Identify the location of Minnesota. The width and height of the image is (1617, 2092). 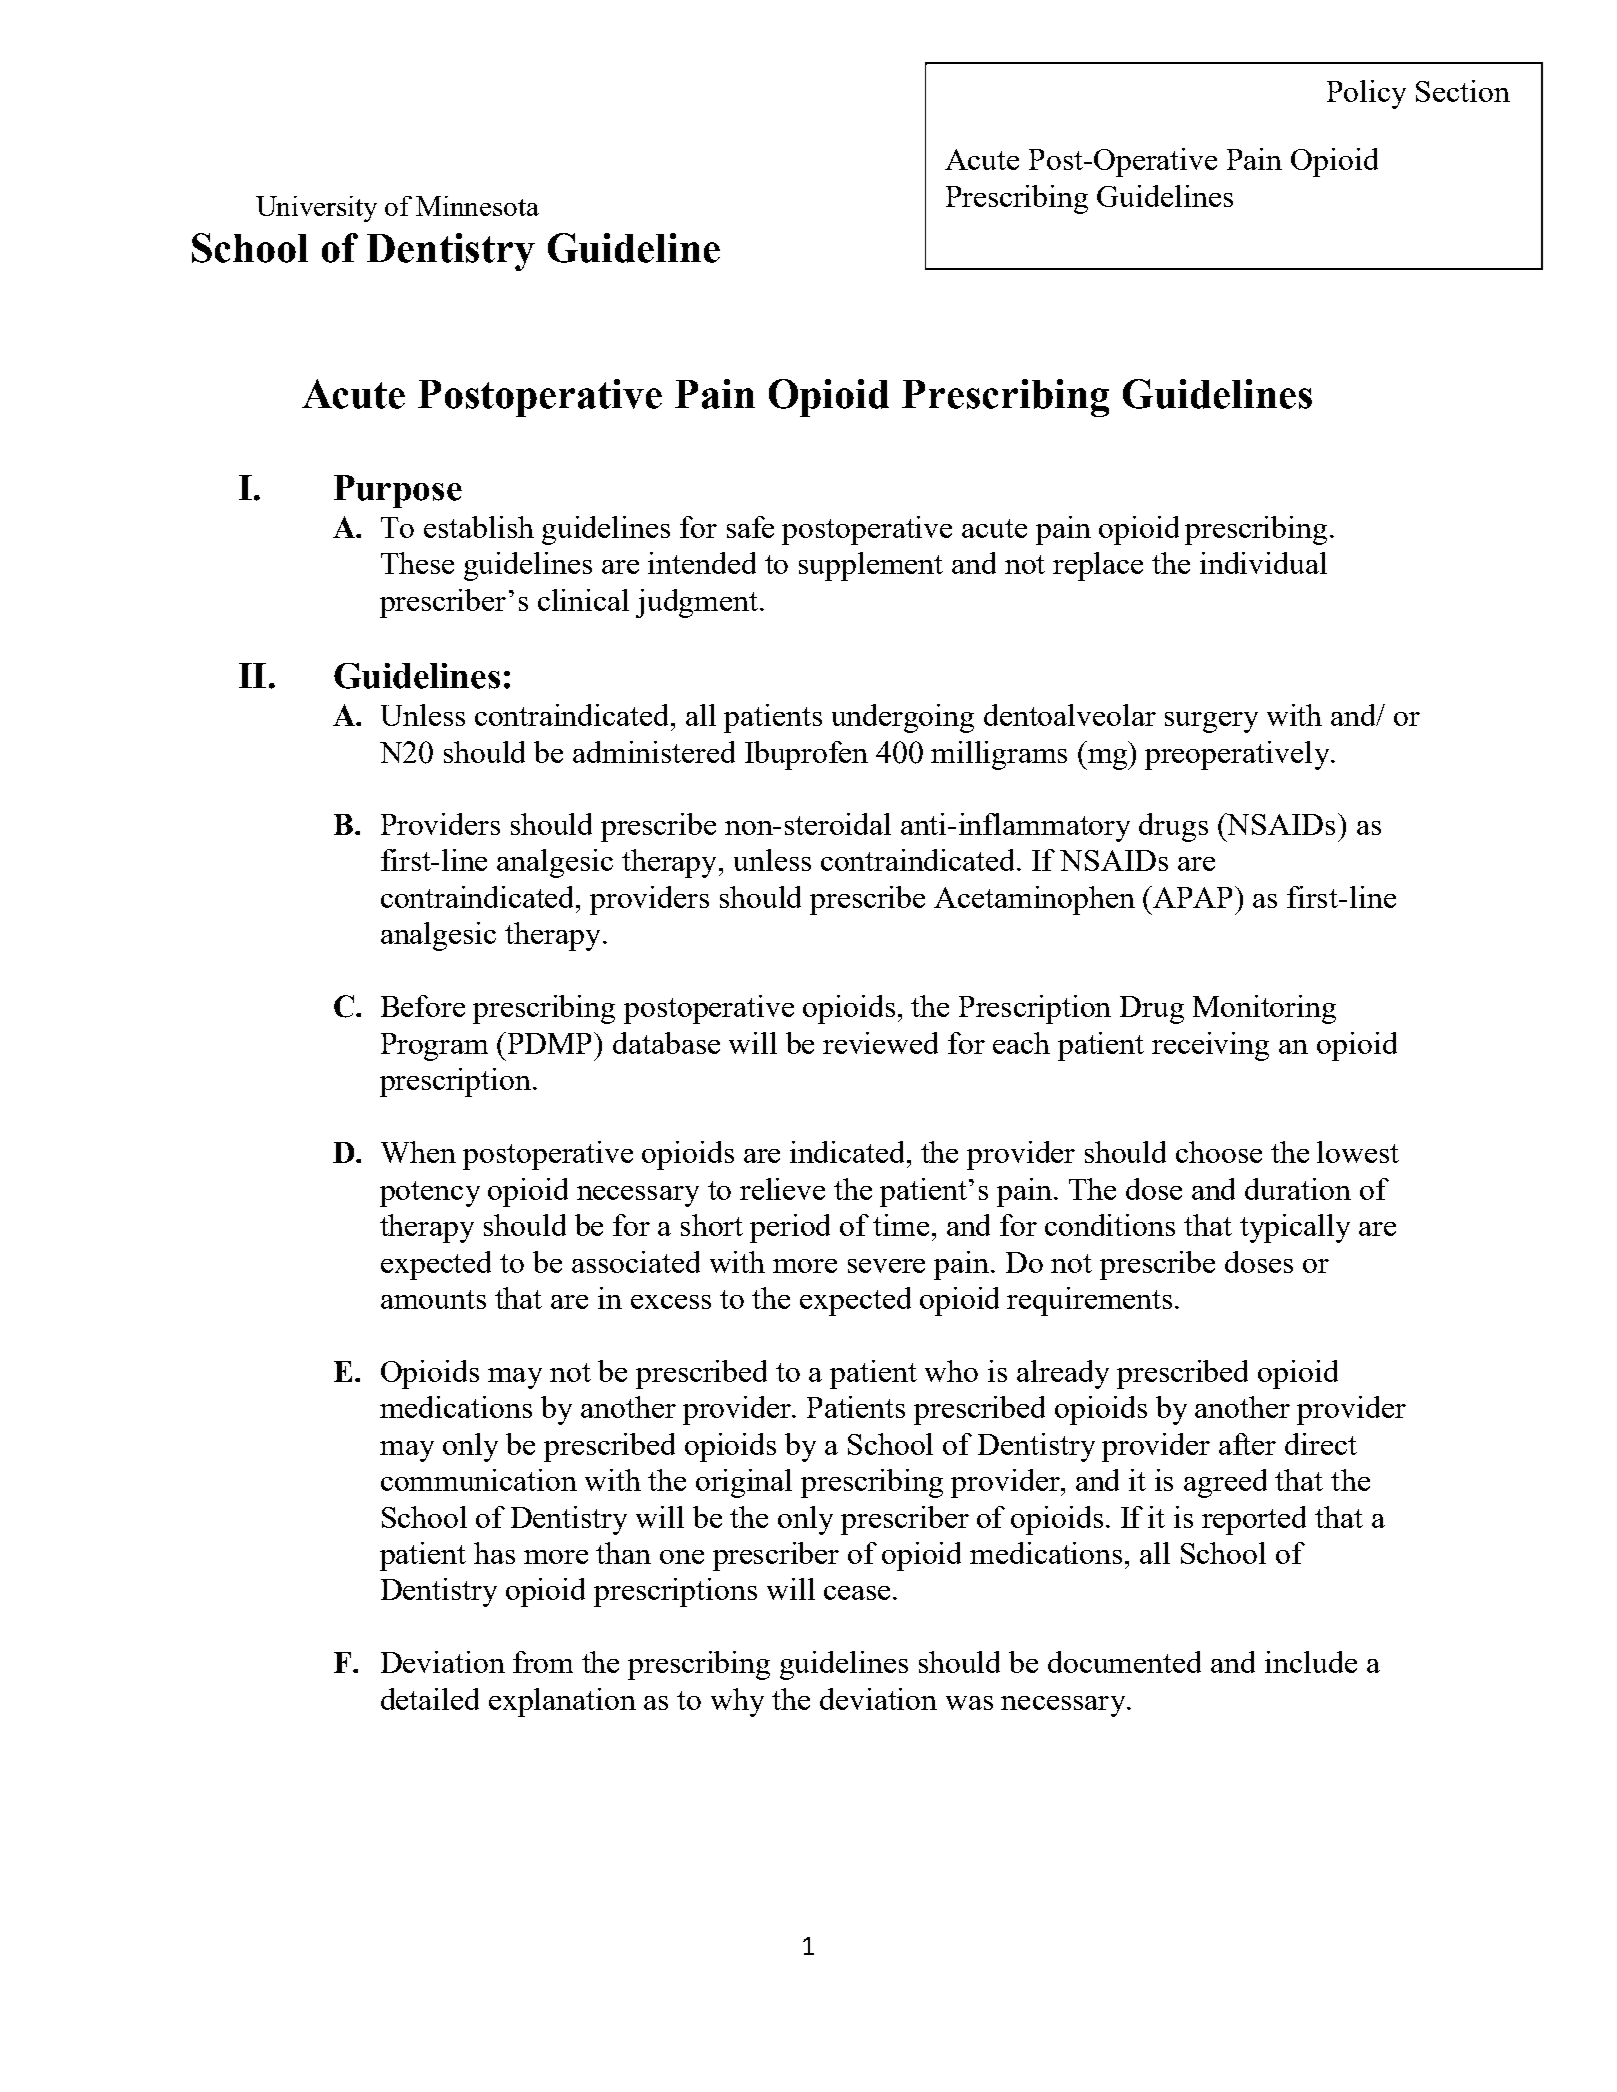
(477, 206).
